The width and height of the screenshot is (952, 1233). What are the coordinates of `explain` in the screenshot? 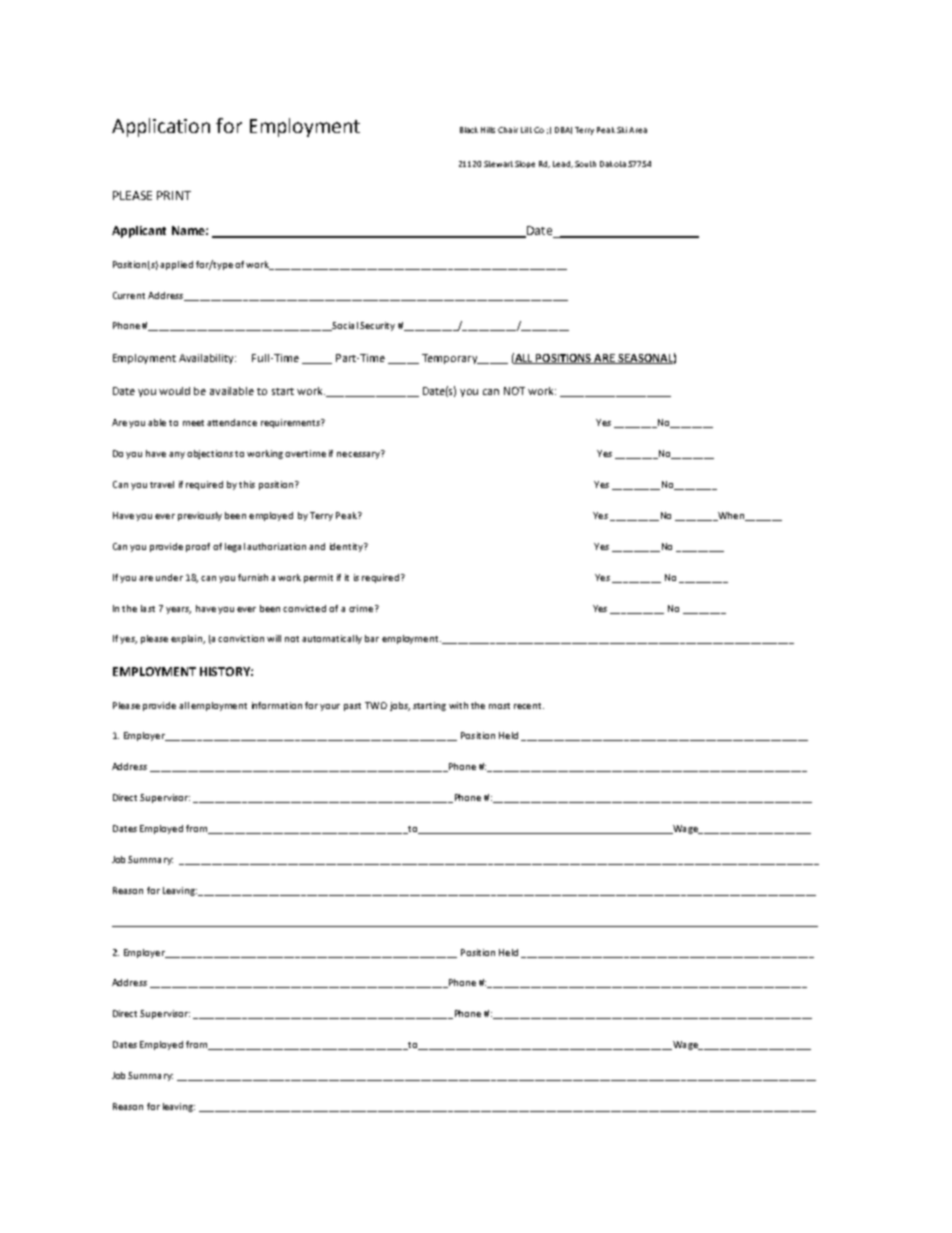 It's located at (188, 639).
